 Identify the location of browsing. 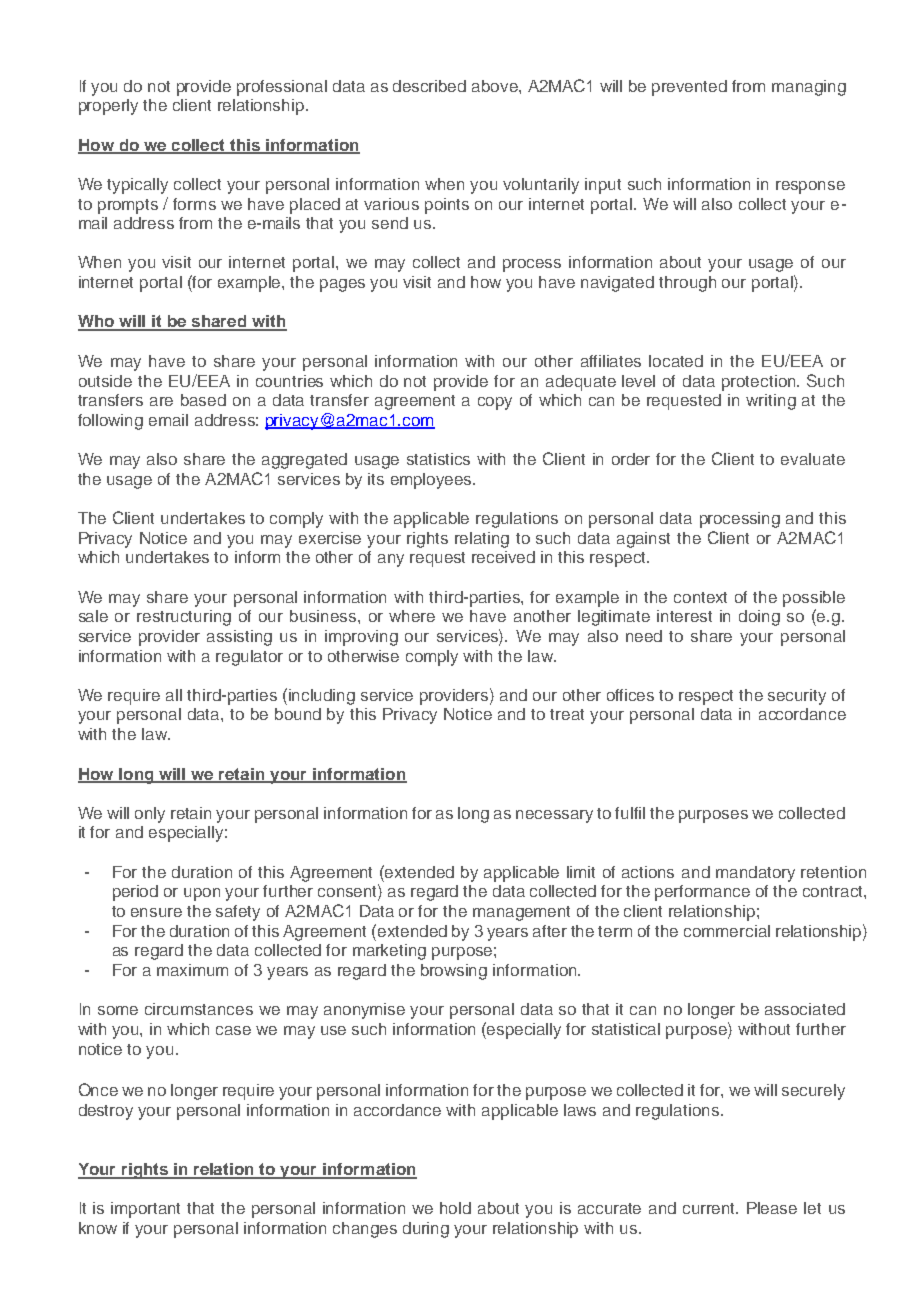
(454, 972).
